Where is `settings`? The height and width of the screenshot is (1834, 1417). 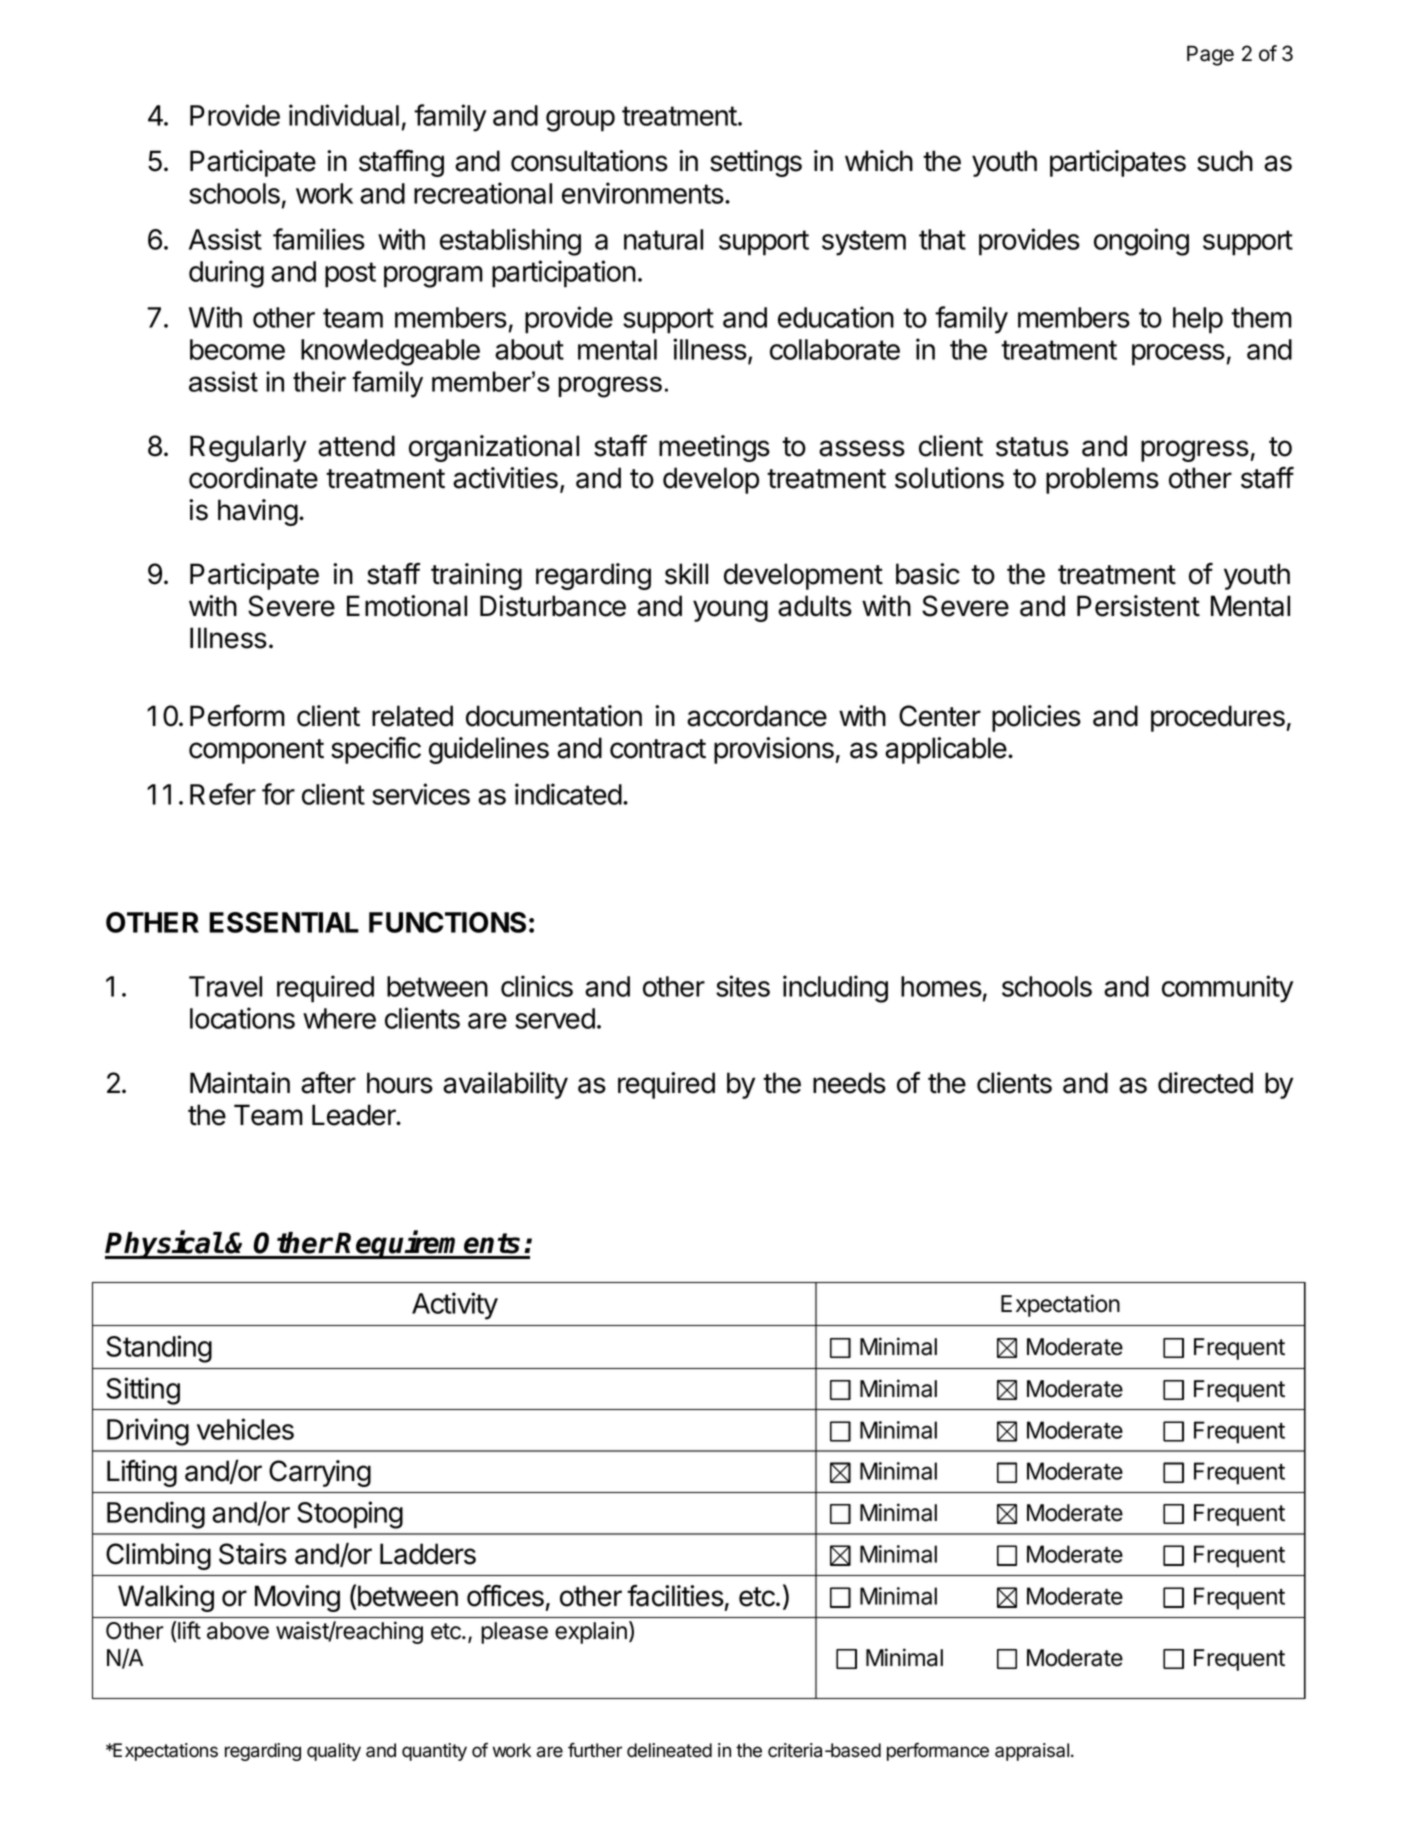
settings is located at coordinates (756, 163).
